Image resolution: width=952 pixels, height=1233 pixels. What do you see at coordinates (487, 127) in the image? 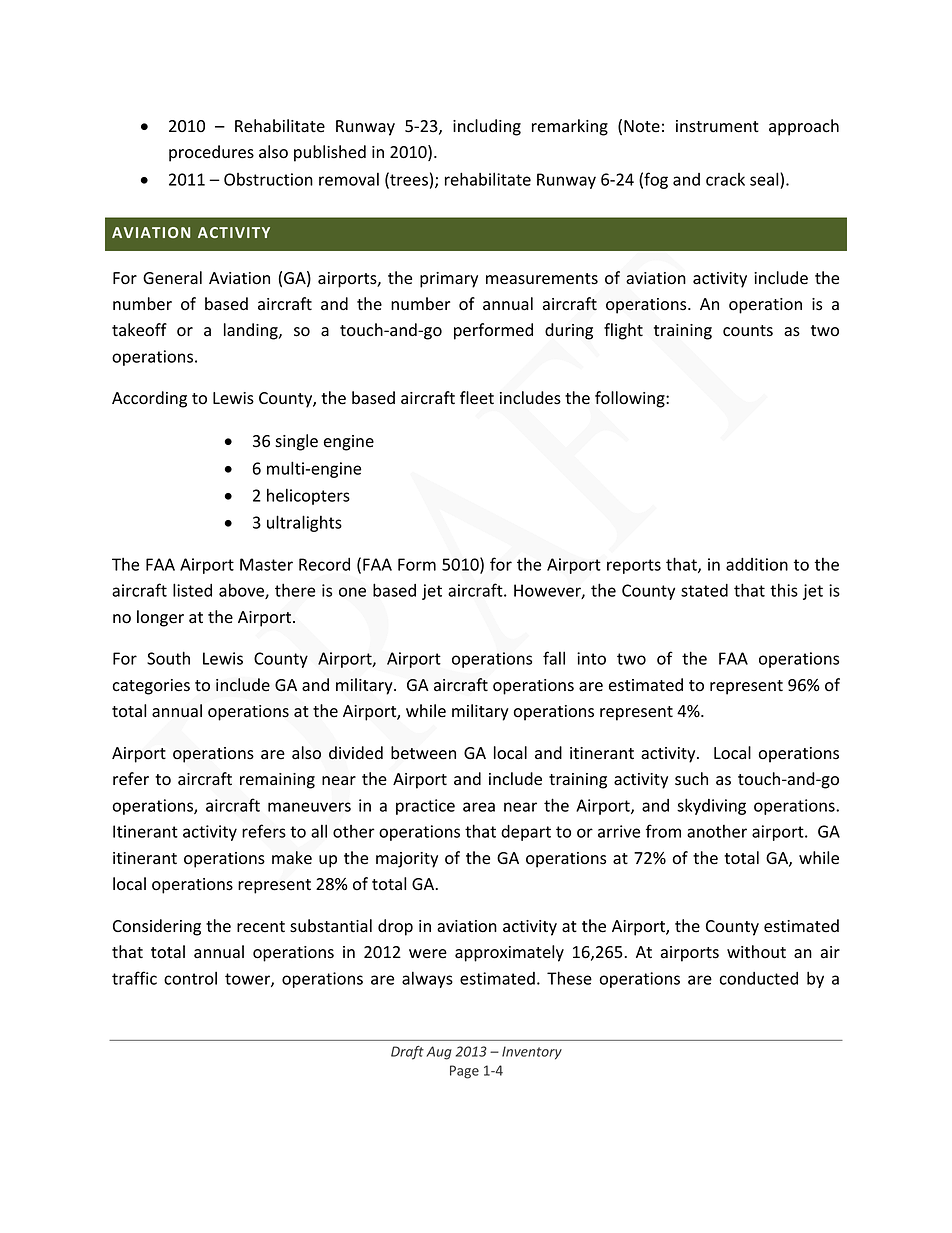
I see `including` at bounding box center [487, 127].
